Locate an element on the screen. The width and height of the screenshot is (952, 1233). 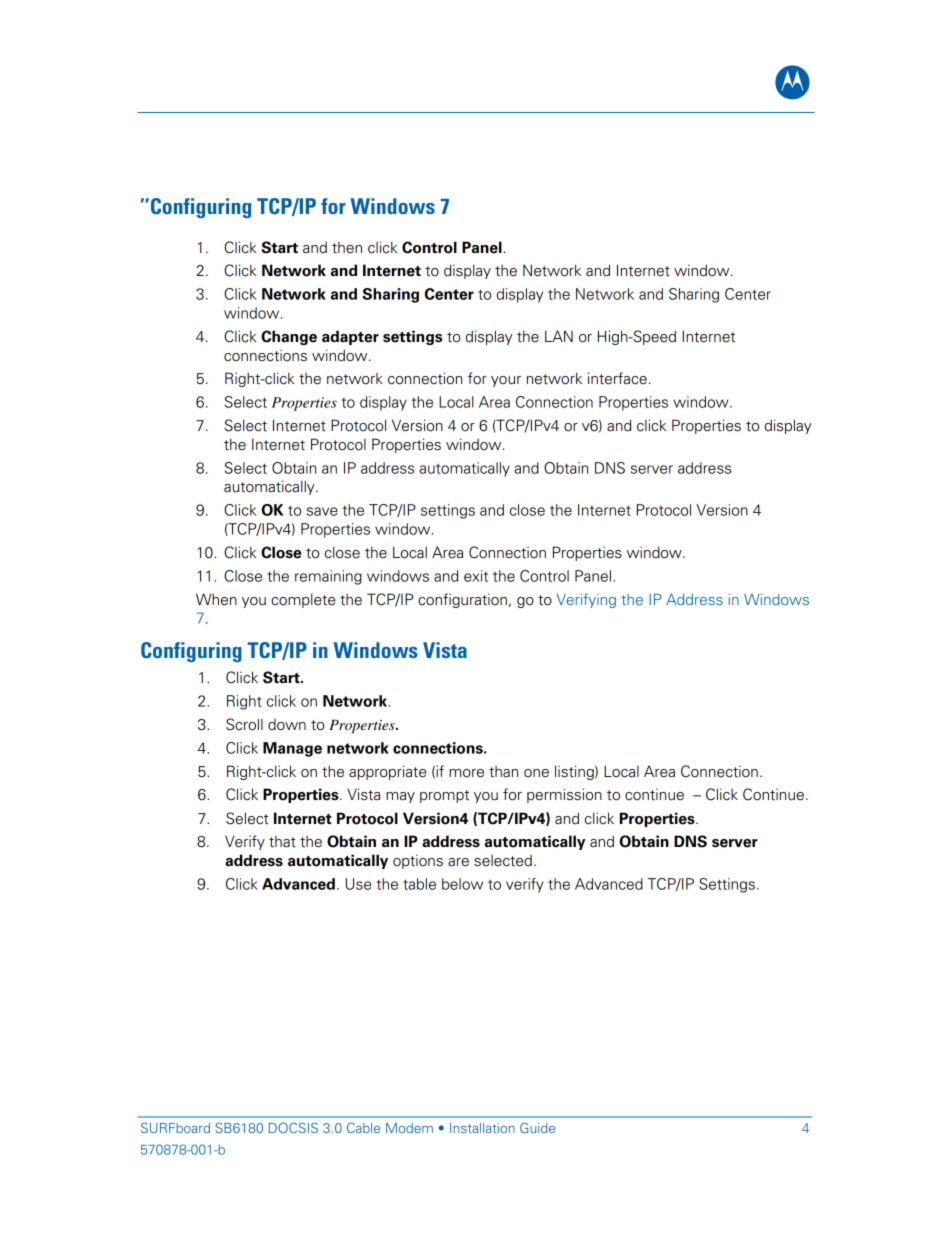
table is located at coordinates (419, 884).
